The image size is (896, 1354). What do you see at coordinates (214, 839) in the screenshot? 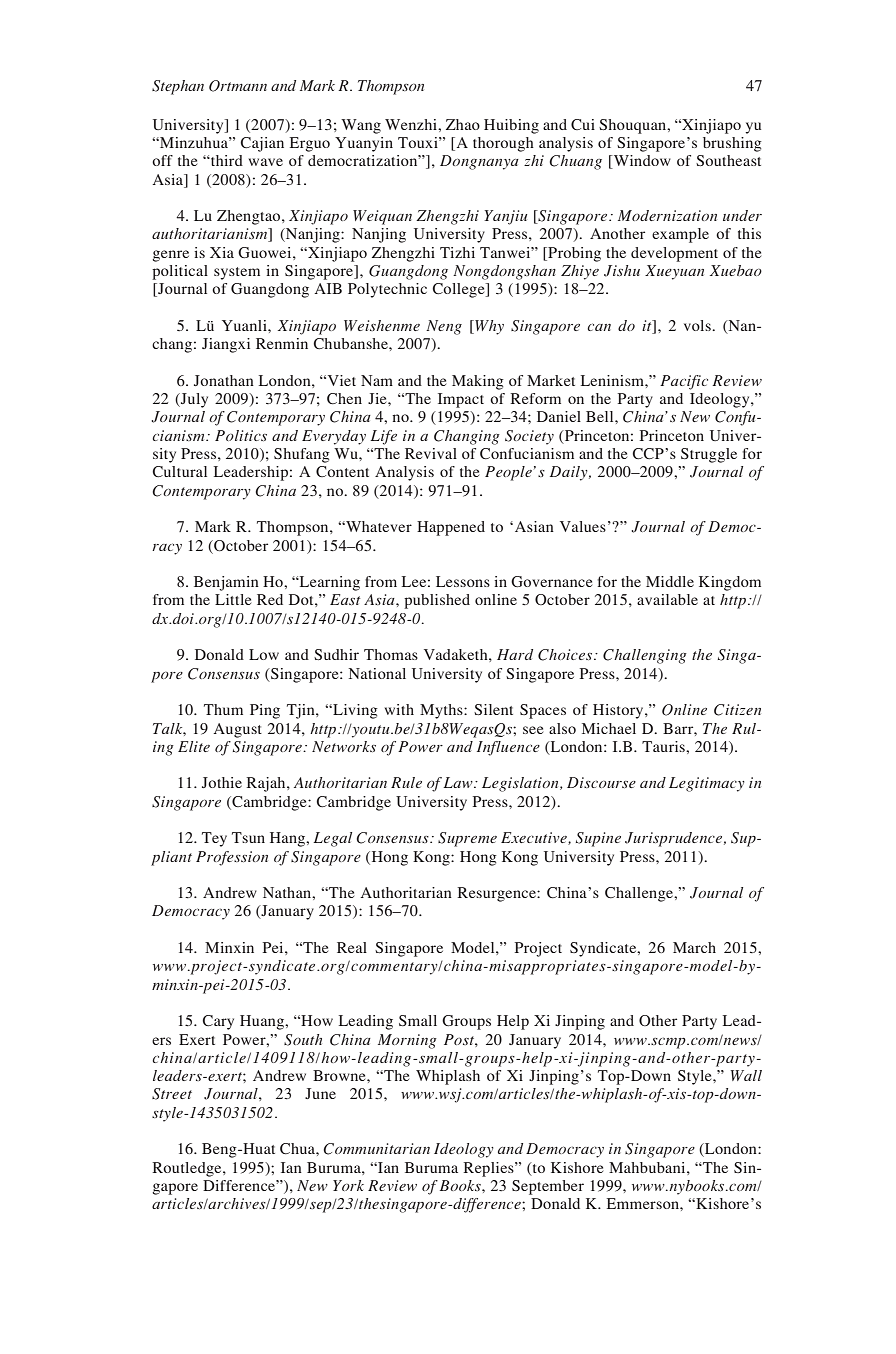
I see `Tey` at bounding box center [214, 839].
